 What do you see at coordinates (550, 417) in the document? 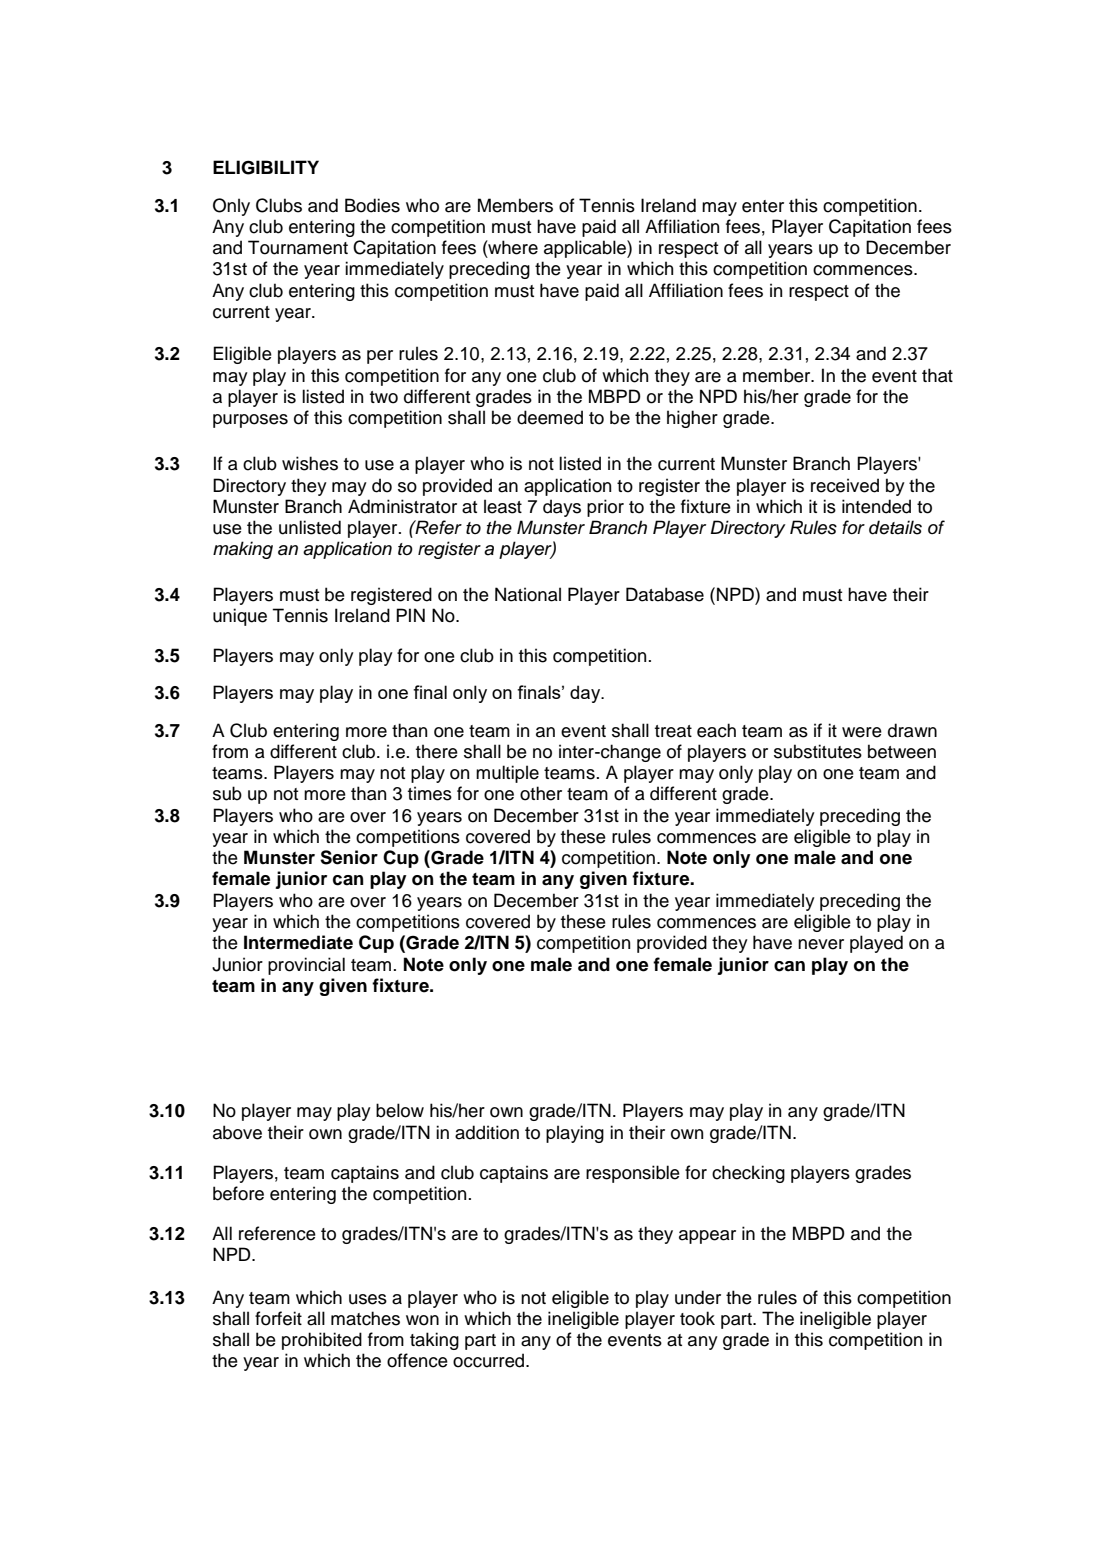
I see `deemed` at bounding box center [550, 417].
